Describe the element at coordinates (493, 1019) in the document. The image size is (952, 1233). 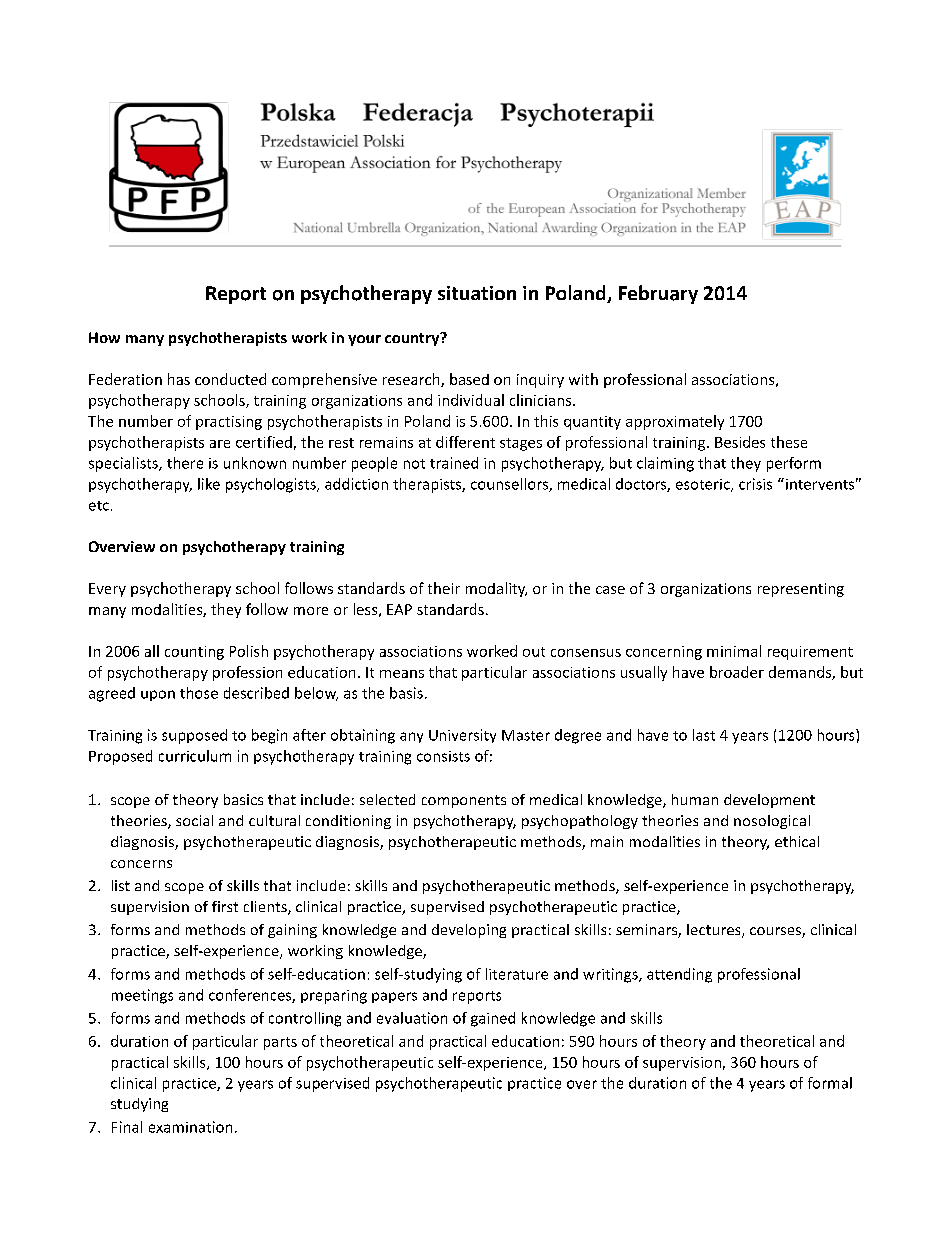
I see `gained` at that location.
